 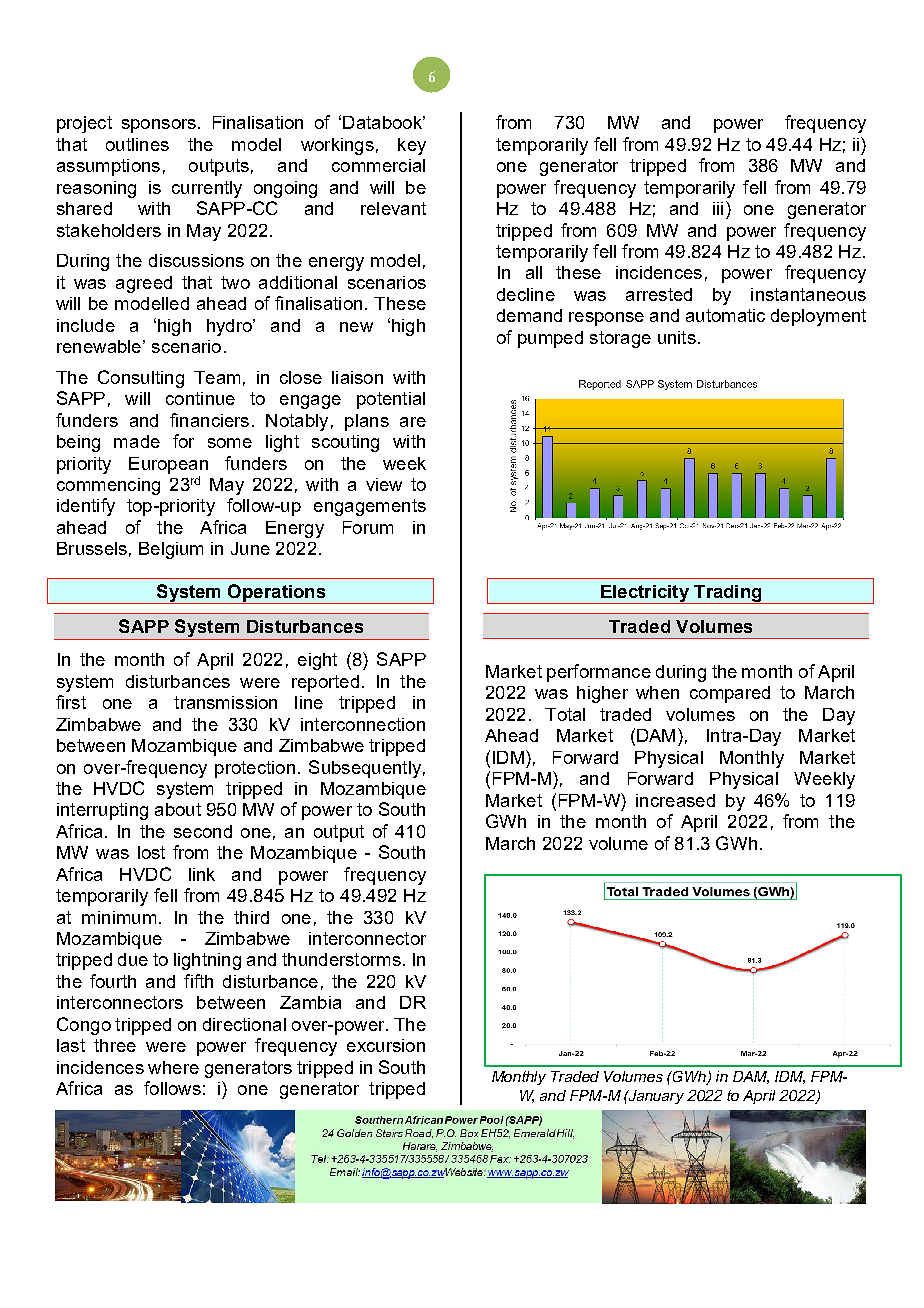 I want to click on Consulting, so click(x=141, y=379).
